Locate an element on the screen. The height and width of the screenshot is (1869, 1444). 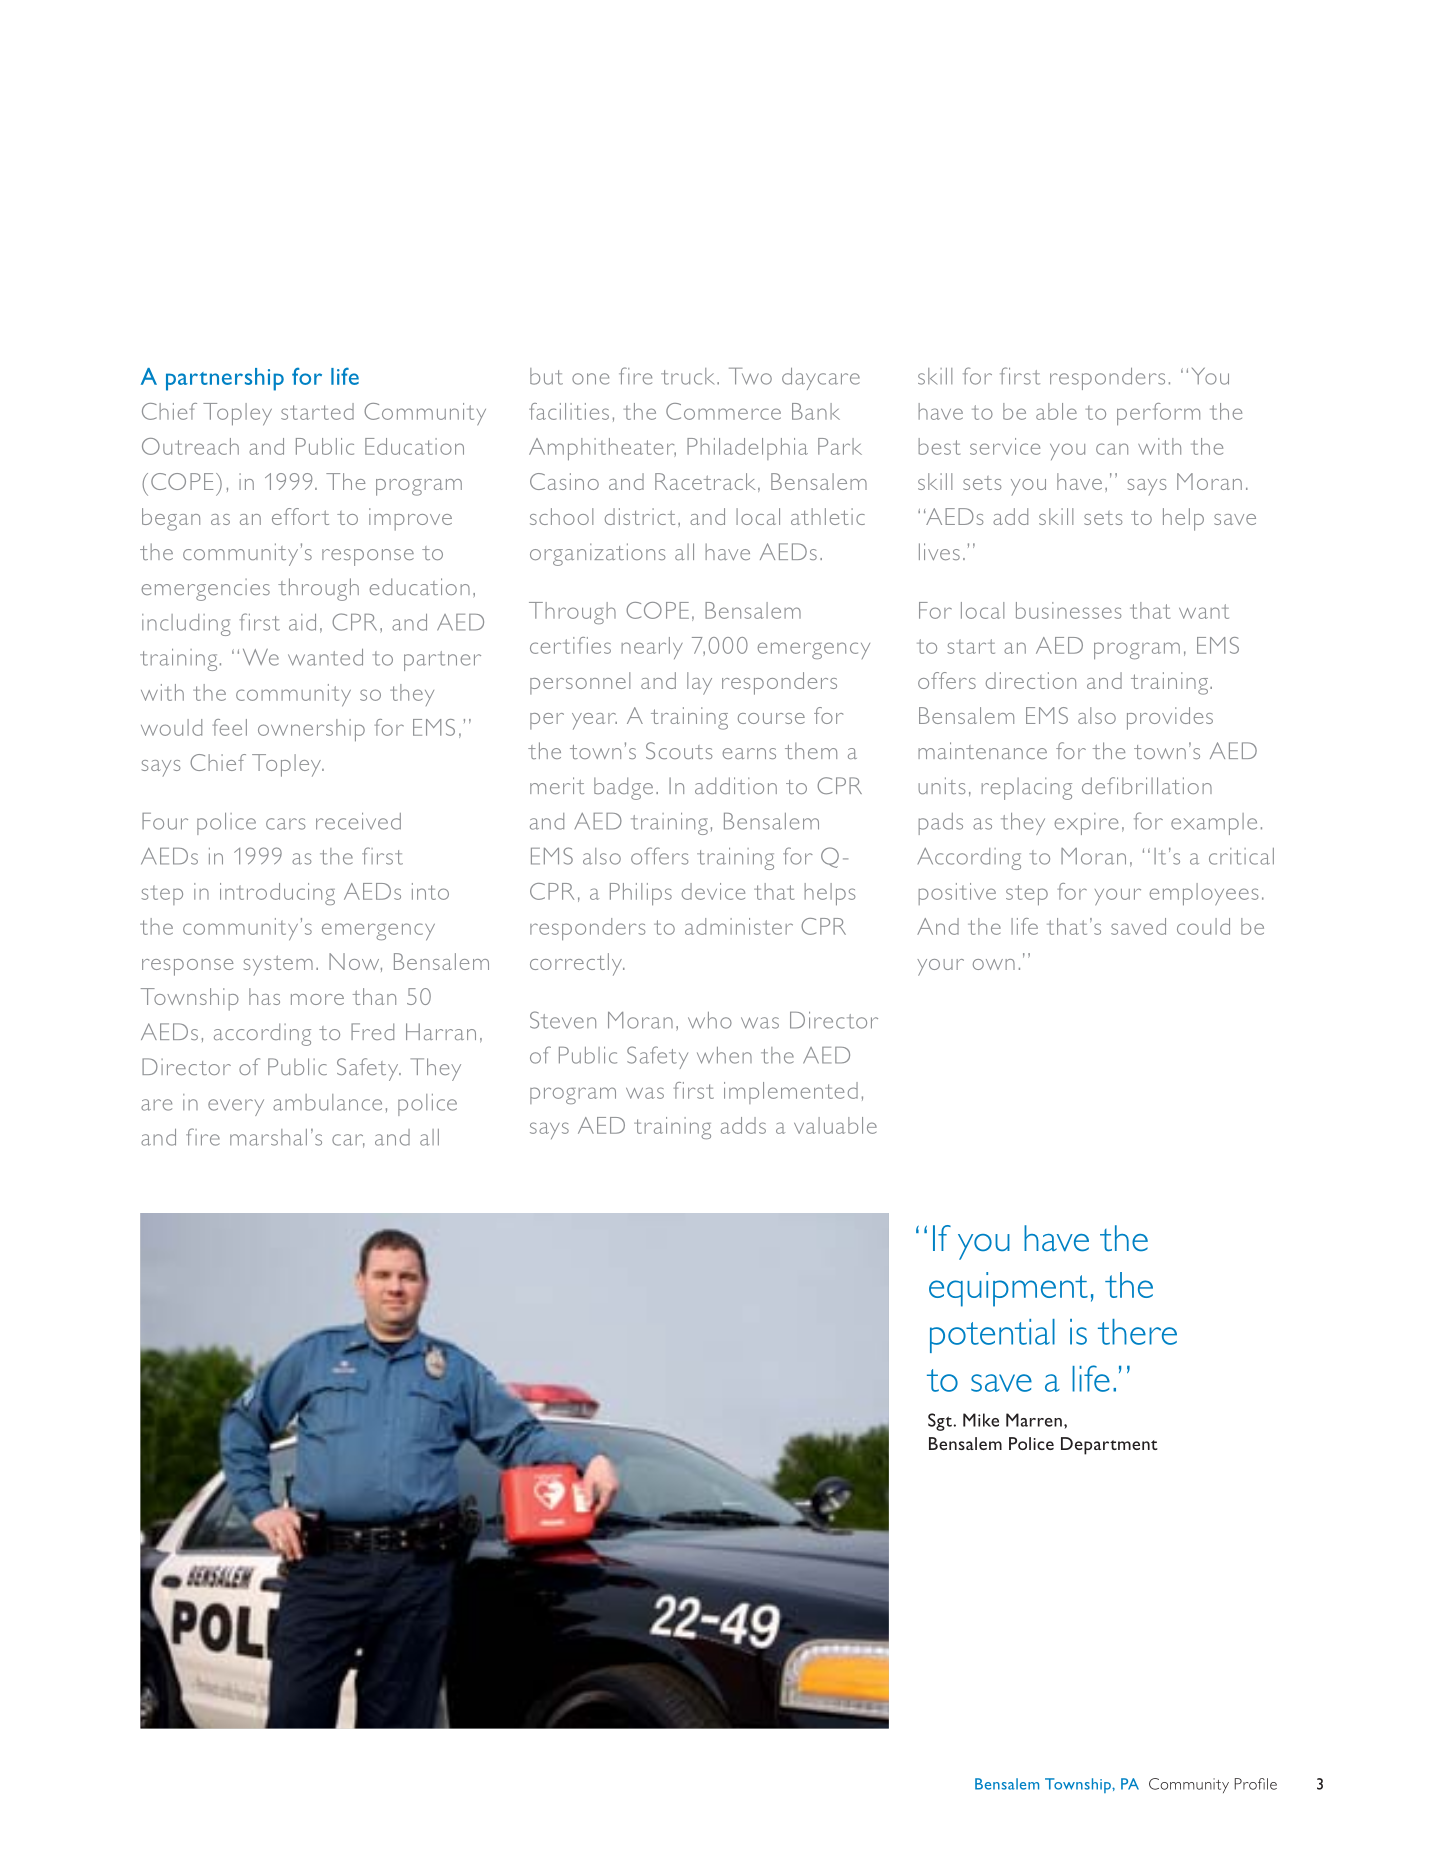
Commerce is located at coordinates (723, 411).
